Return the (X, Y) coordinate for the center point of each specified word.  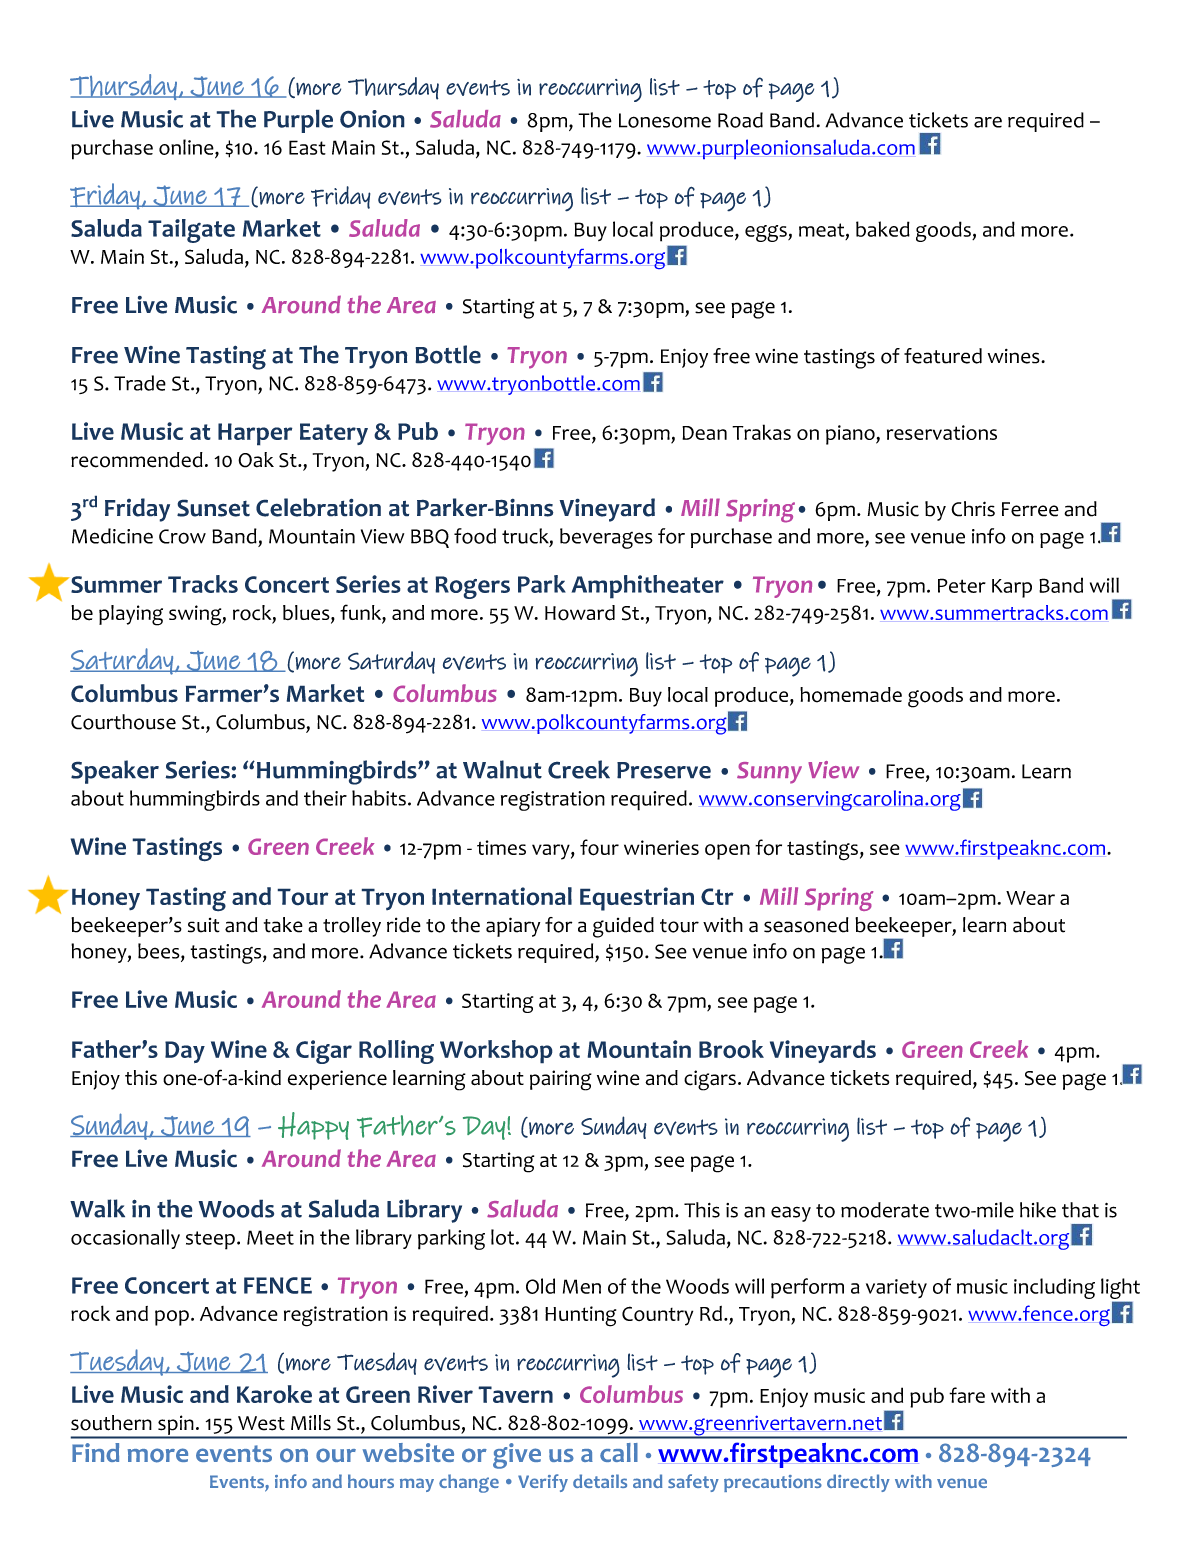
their (325, 798)
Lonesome (665, 120)
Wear (1030, 898)
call (619, 1452)
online (187, 147)
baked (883, 229)
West (261, 1423)
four (599, 847)
